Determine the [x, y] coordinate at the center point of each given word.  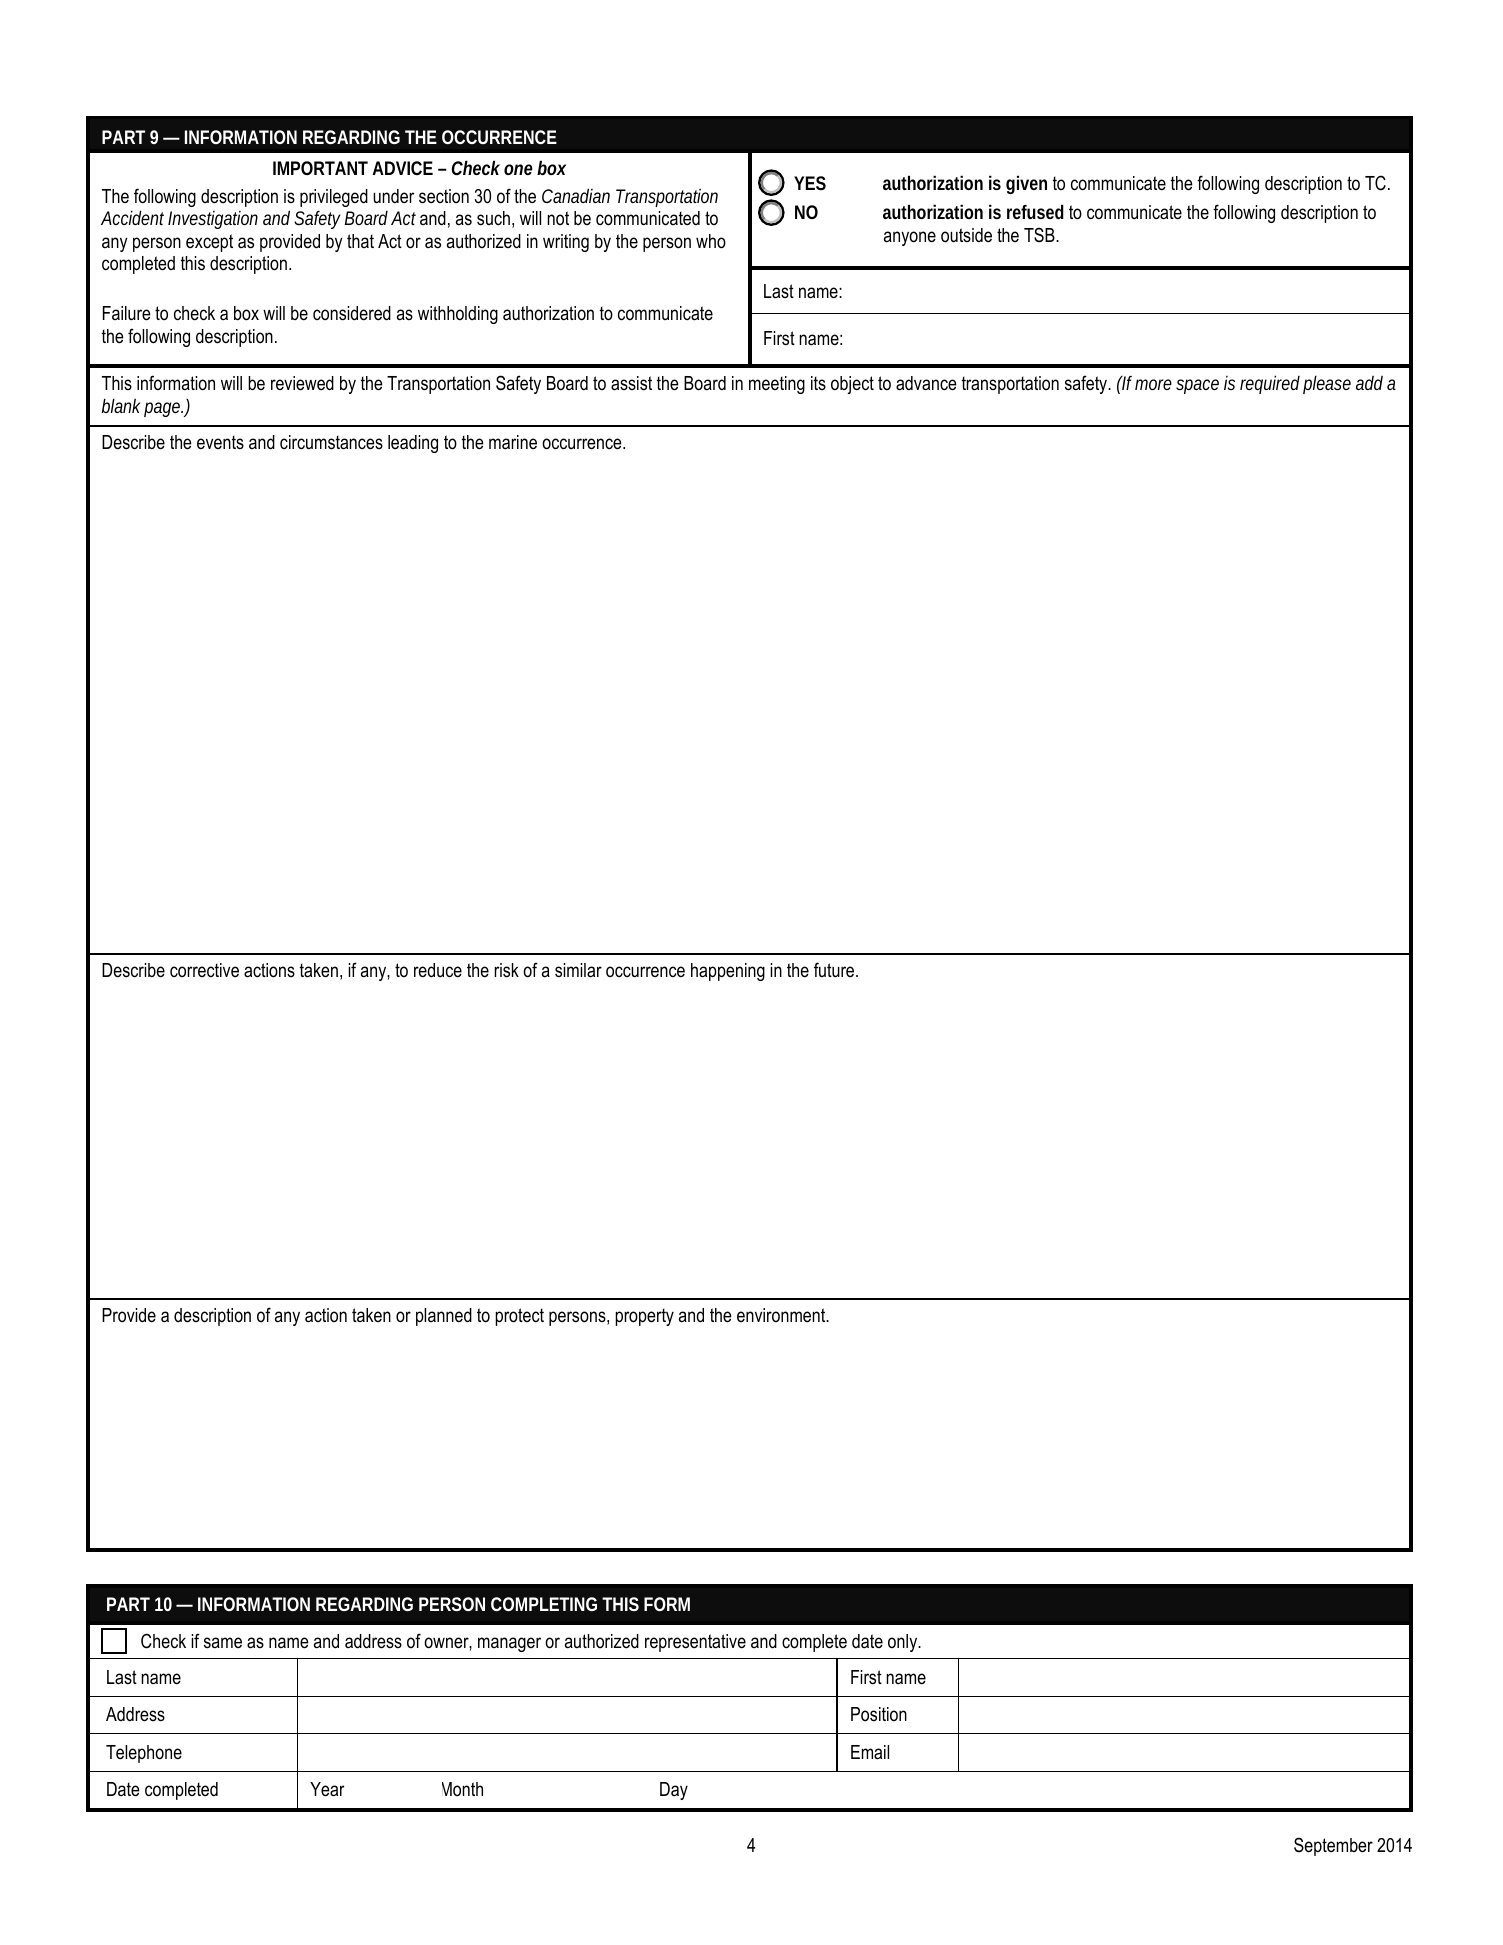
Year [327, 1789]
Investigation [213, 220]
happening [728, 972]
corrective [204, 970]
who [711, 241]
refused [1035, 211]
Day [674, 1791]
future [835, 970]
